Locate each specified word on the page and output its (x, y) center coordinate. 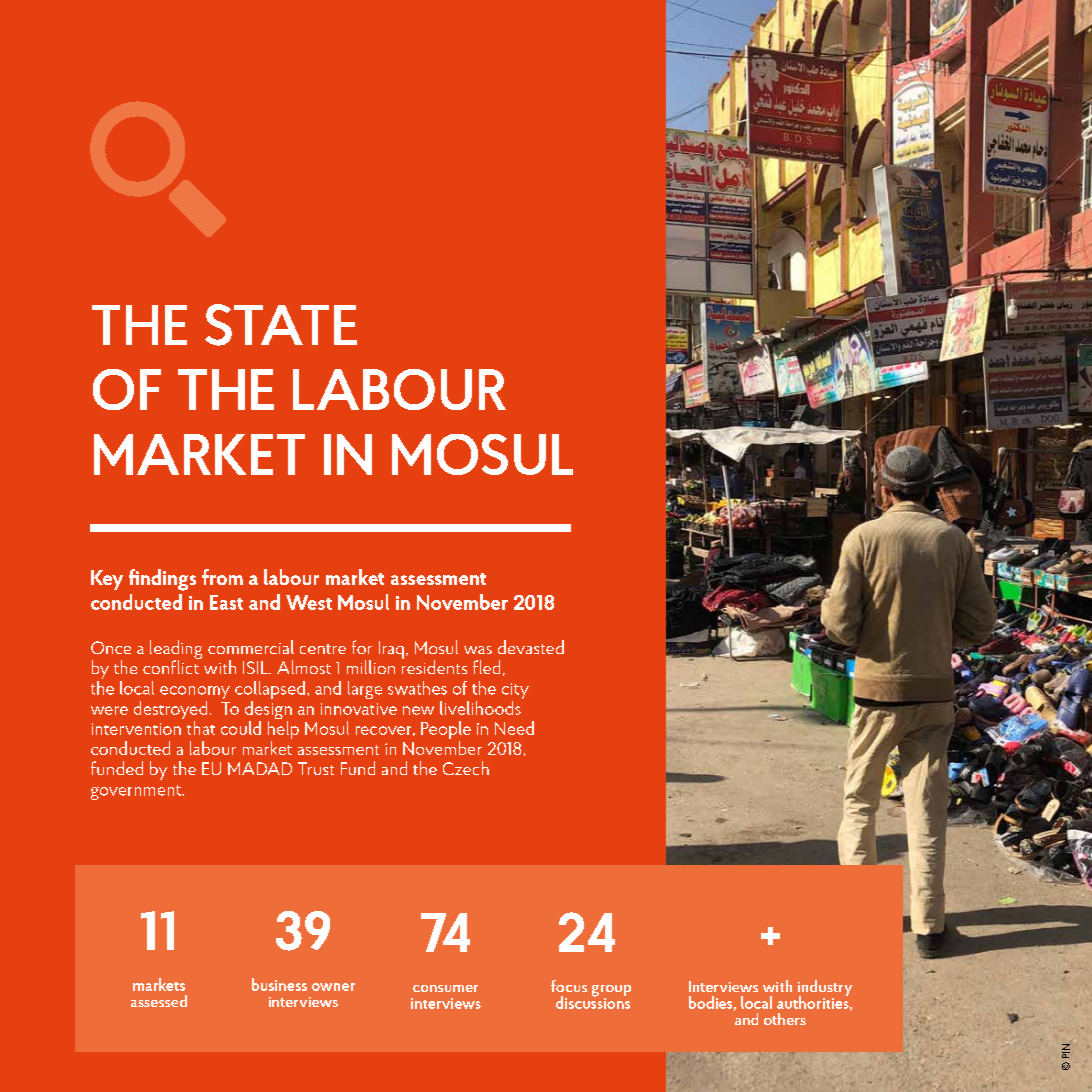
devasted (531, 647)
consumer (445, 988)
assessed (159, 1001)
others (785, 1019)
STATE (281, 325)
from (222, 577)
